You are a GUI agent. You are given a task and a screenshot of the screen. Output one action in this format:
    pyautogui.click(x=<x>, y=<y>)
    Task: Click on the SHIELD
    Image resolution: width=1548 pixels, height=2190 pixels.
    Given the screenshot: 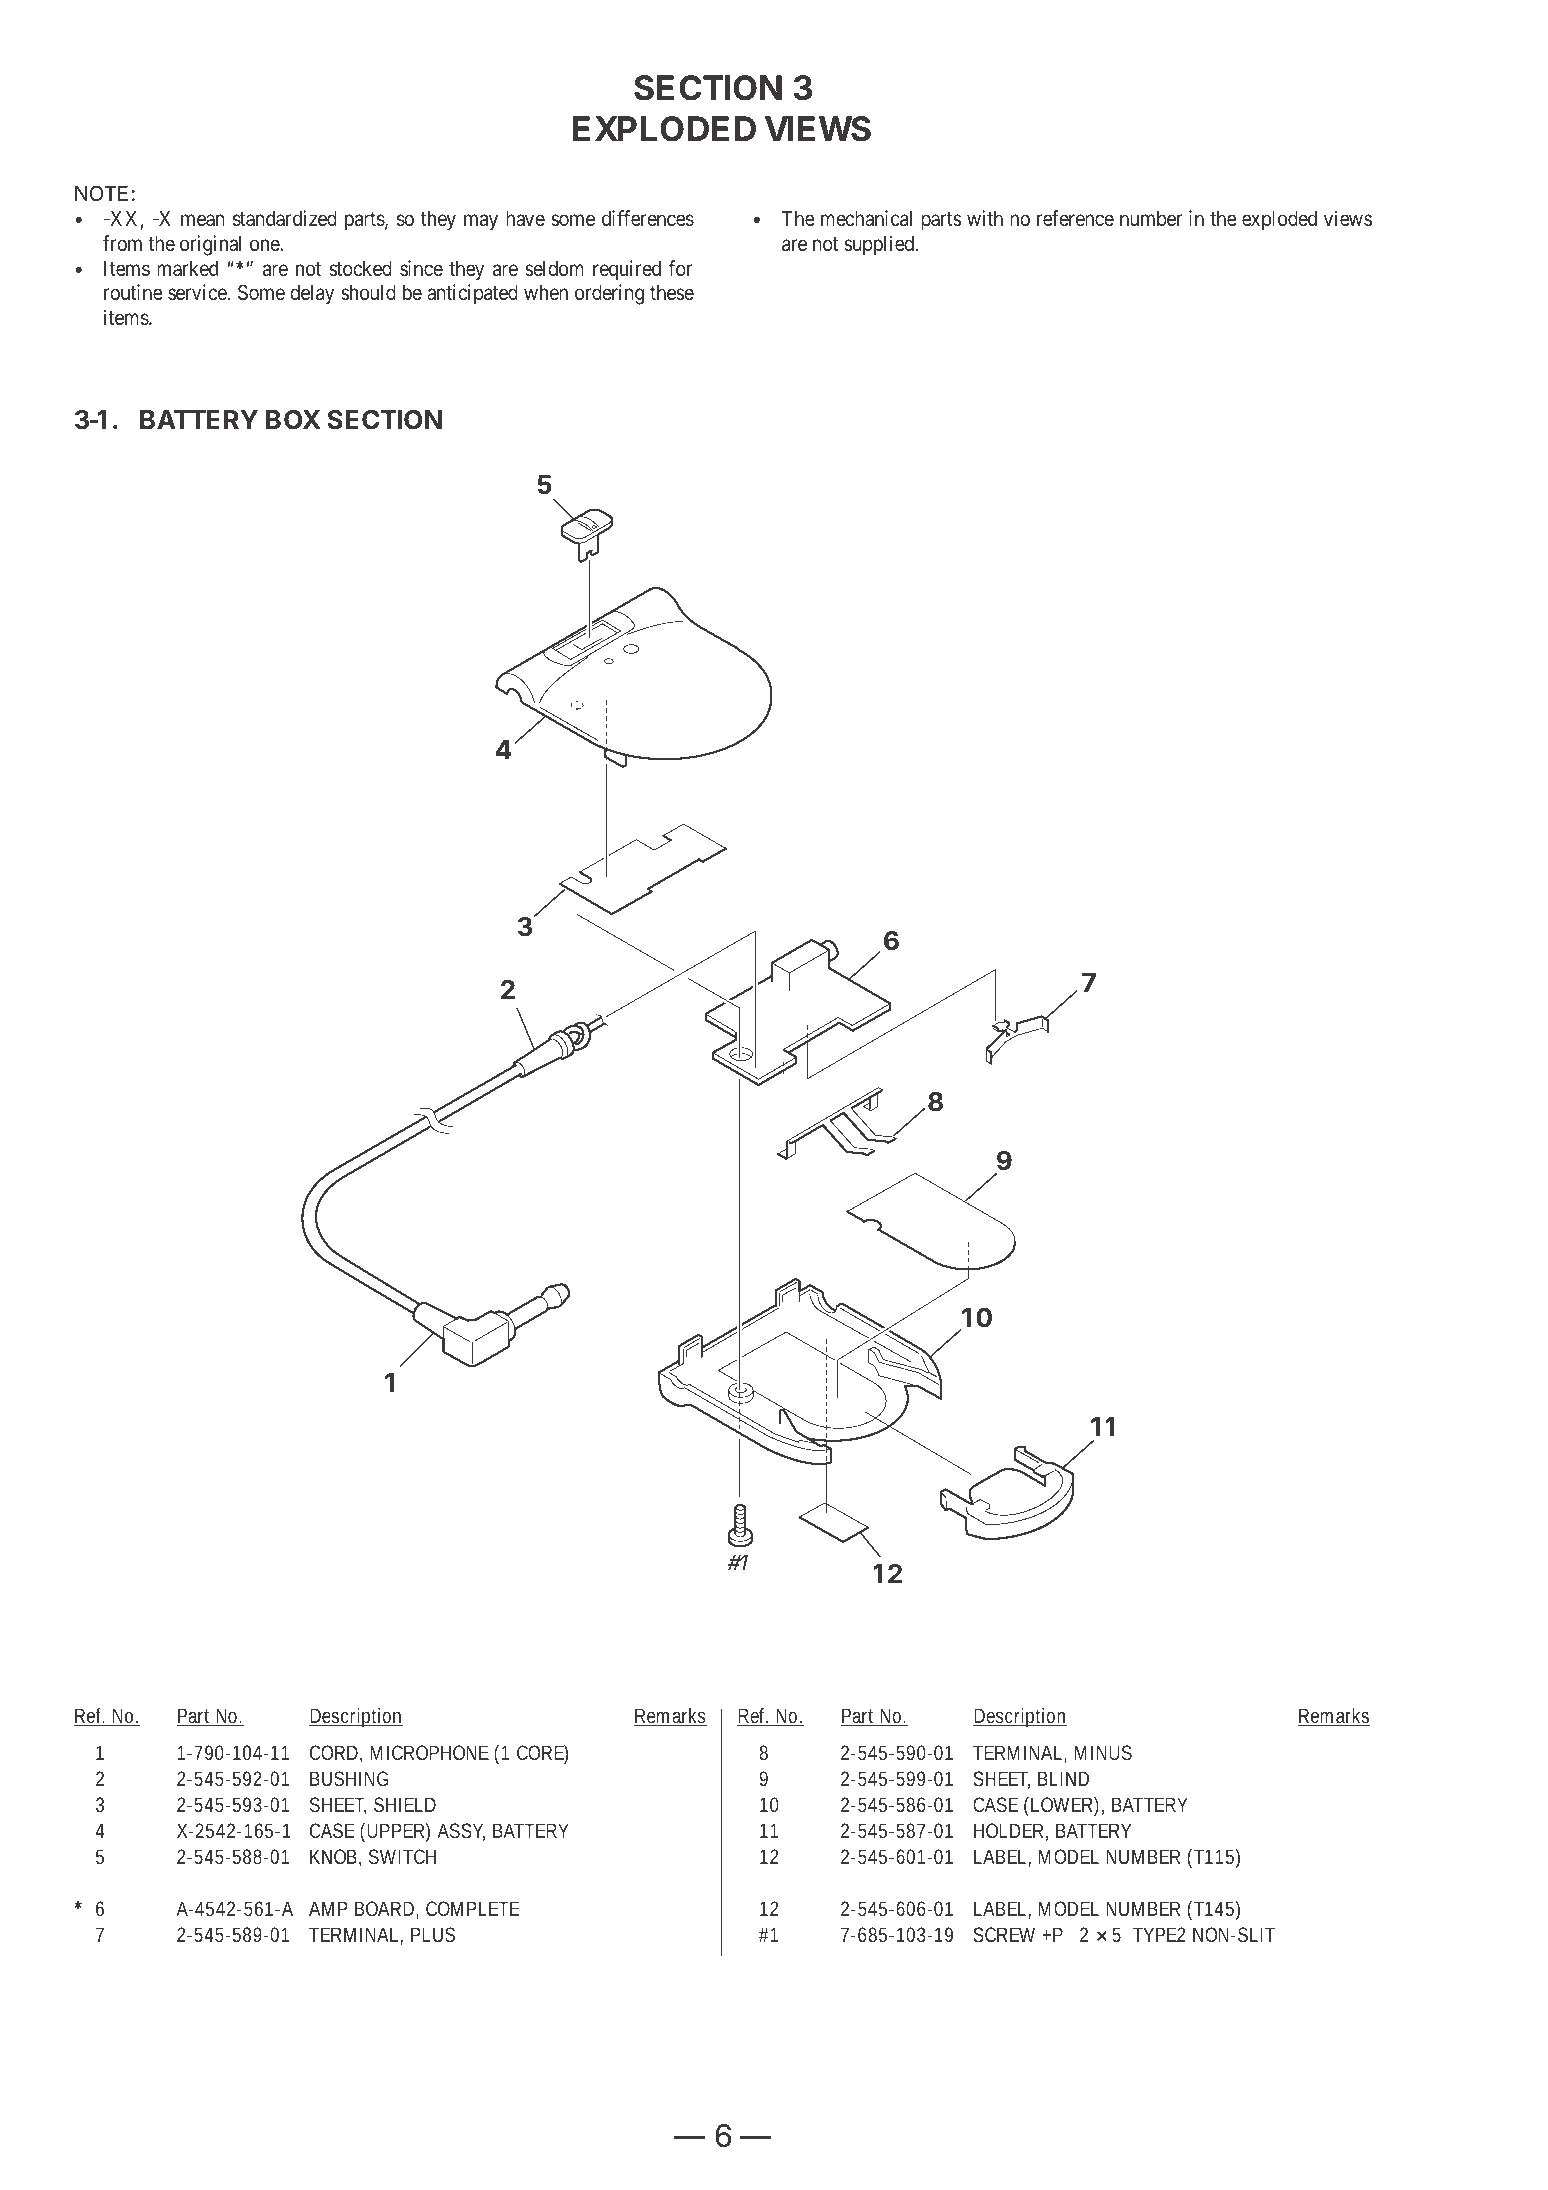 What is the action you would take?
    pyautogui.click(x=405, y=1804)
